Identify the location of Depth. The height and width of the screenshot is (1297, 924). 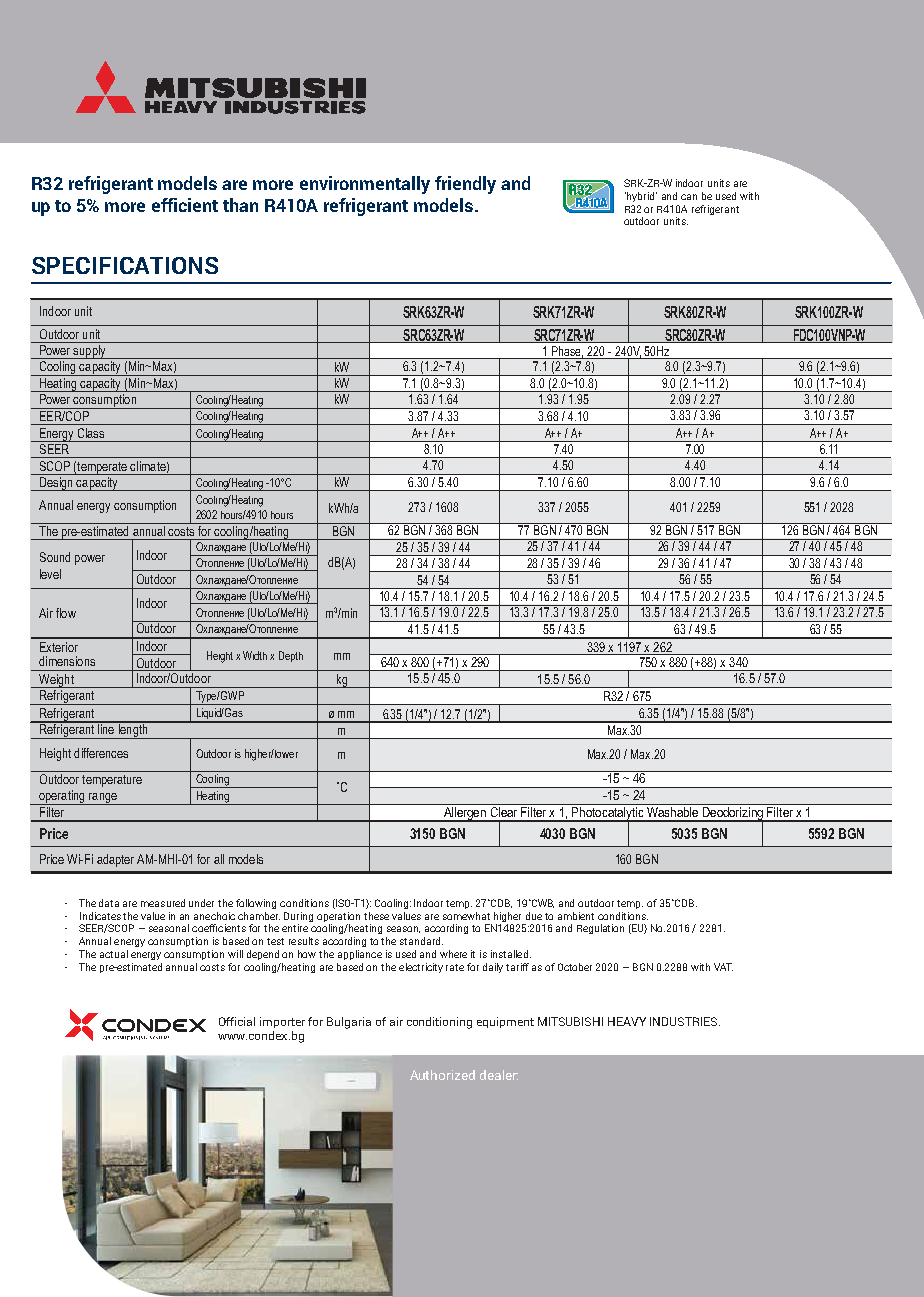
(291, 656).
